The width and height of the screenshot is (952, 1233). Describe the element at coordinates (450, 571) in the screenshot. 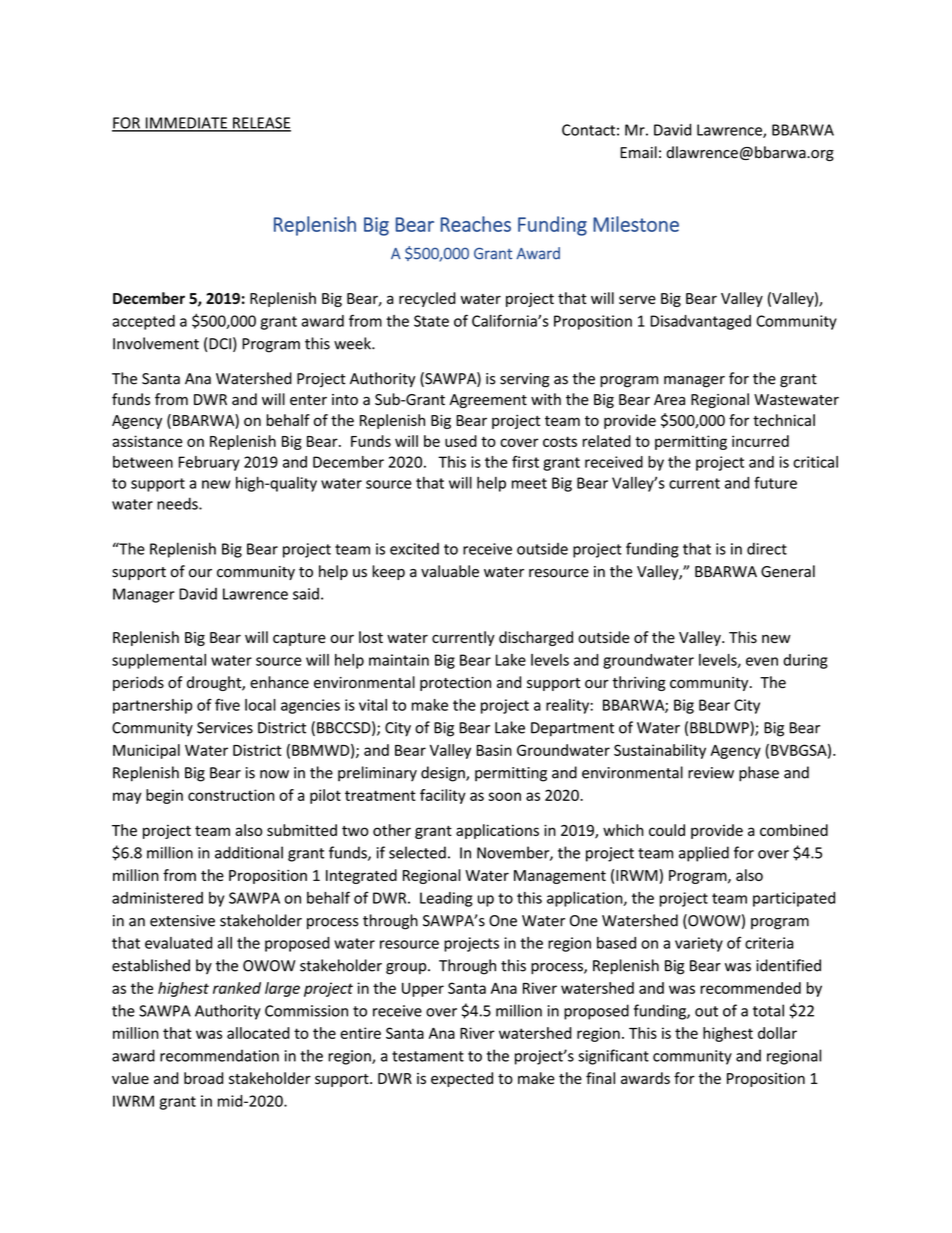

I see `valuable` at that location.
